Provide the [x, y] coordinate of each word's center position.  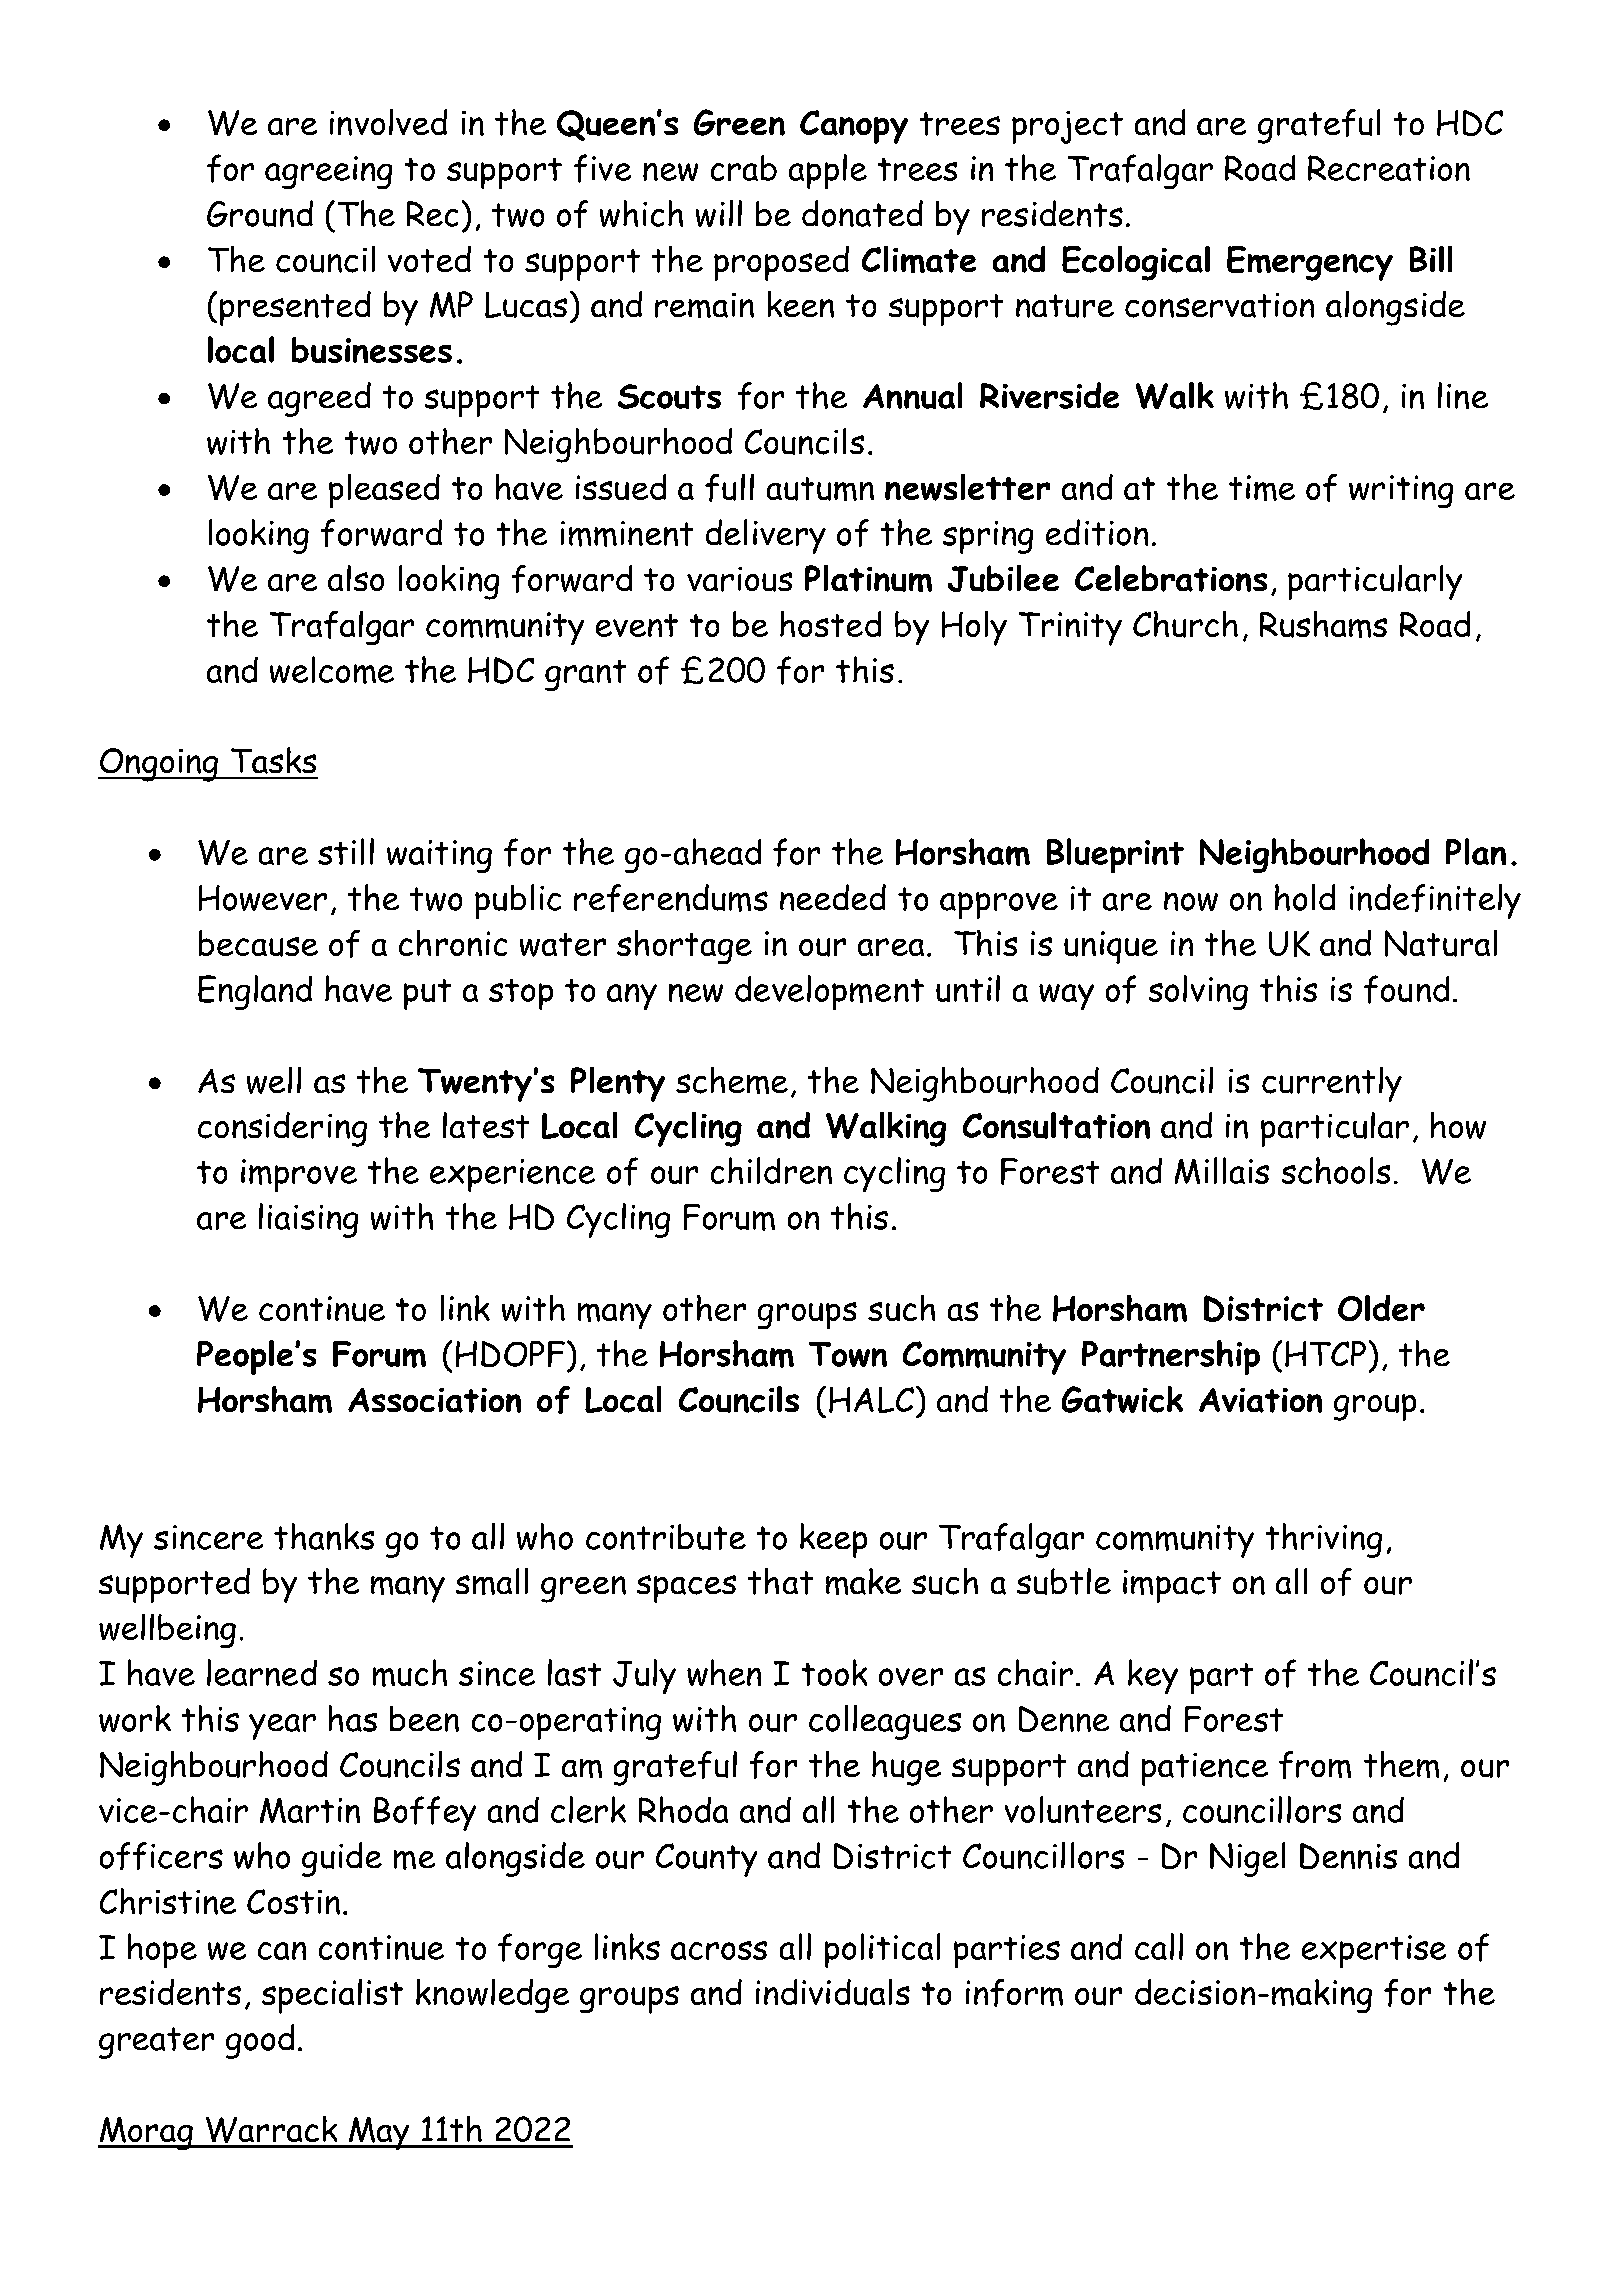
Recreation [1389, 168]
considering [282, 1129]
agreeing [328, 172]
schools [1336, 1170]
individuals [833, 1992]
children [771, 1170]
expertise [1374, 1951]
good [260, 2041]
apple [828, 171]
